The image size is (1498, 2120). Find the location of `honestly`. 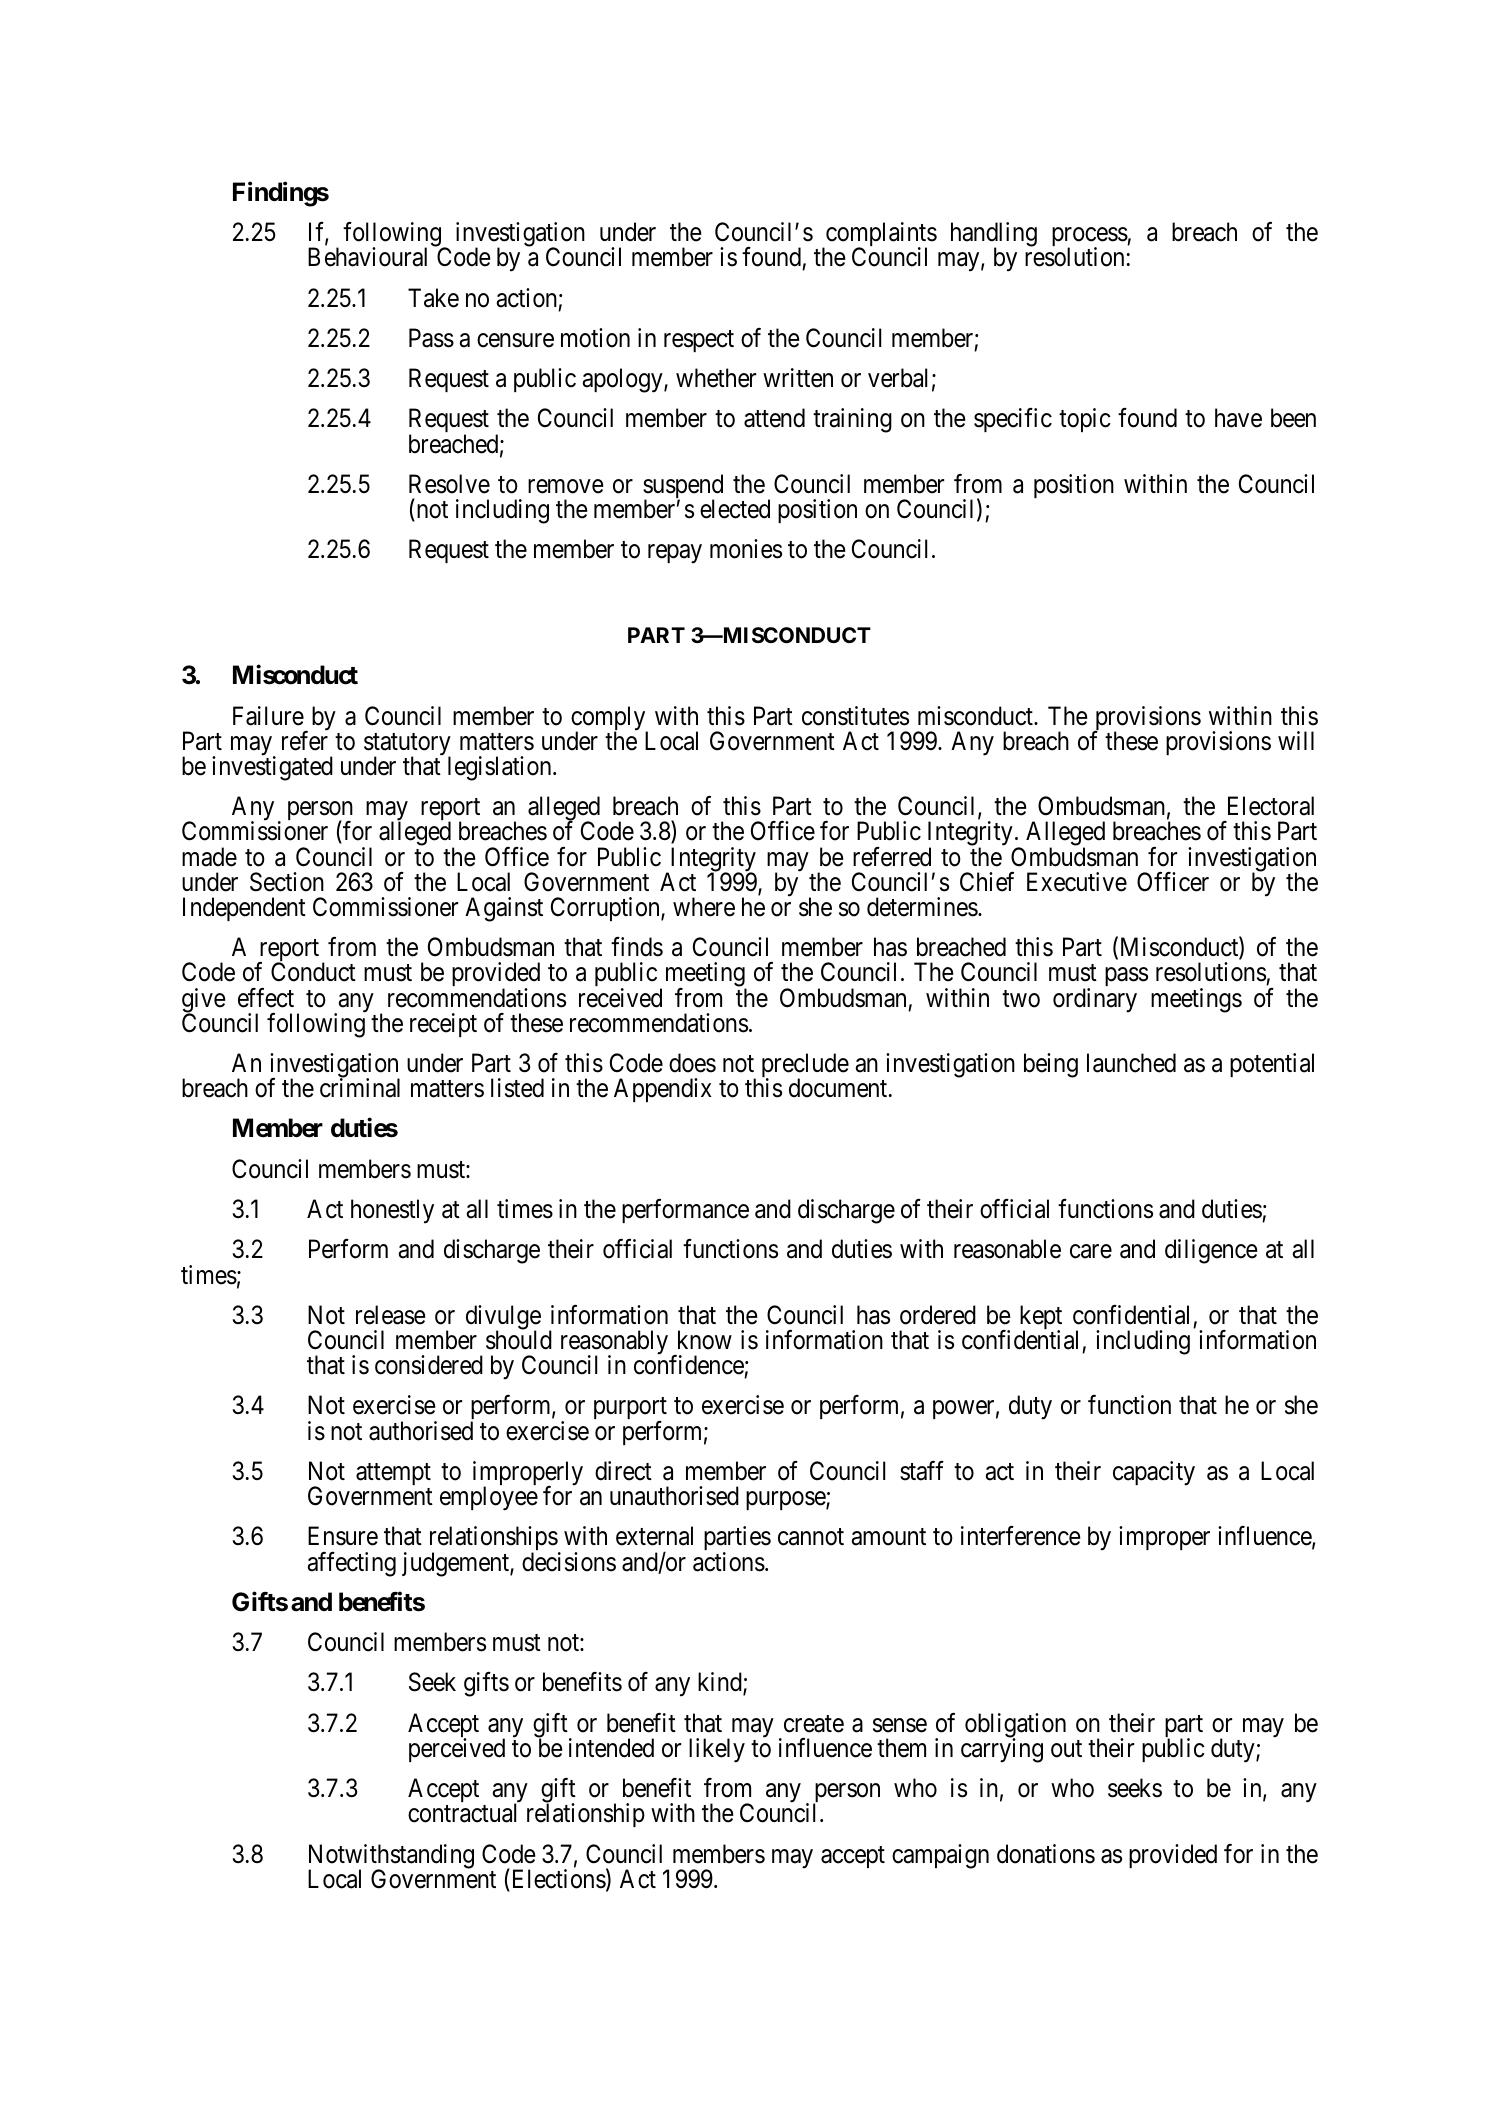

honestly is located at coordinates (392, 1211).
